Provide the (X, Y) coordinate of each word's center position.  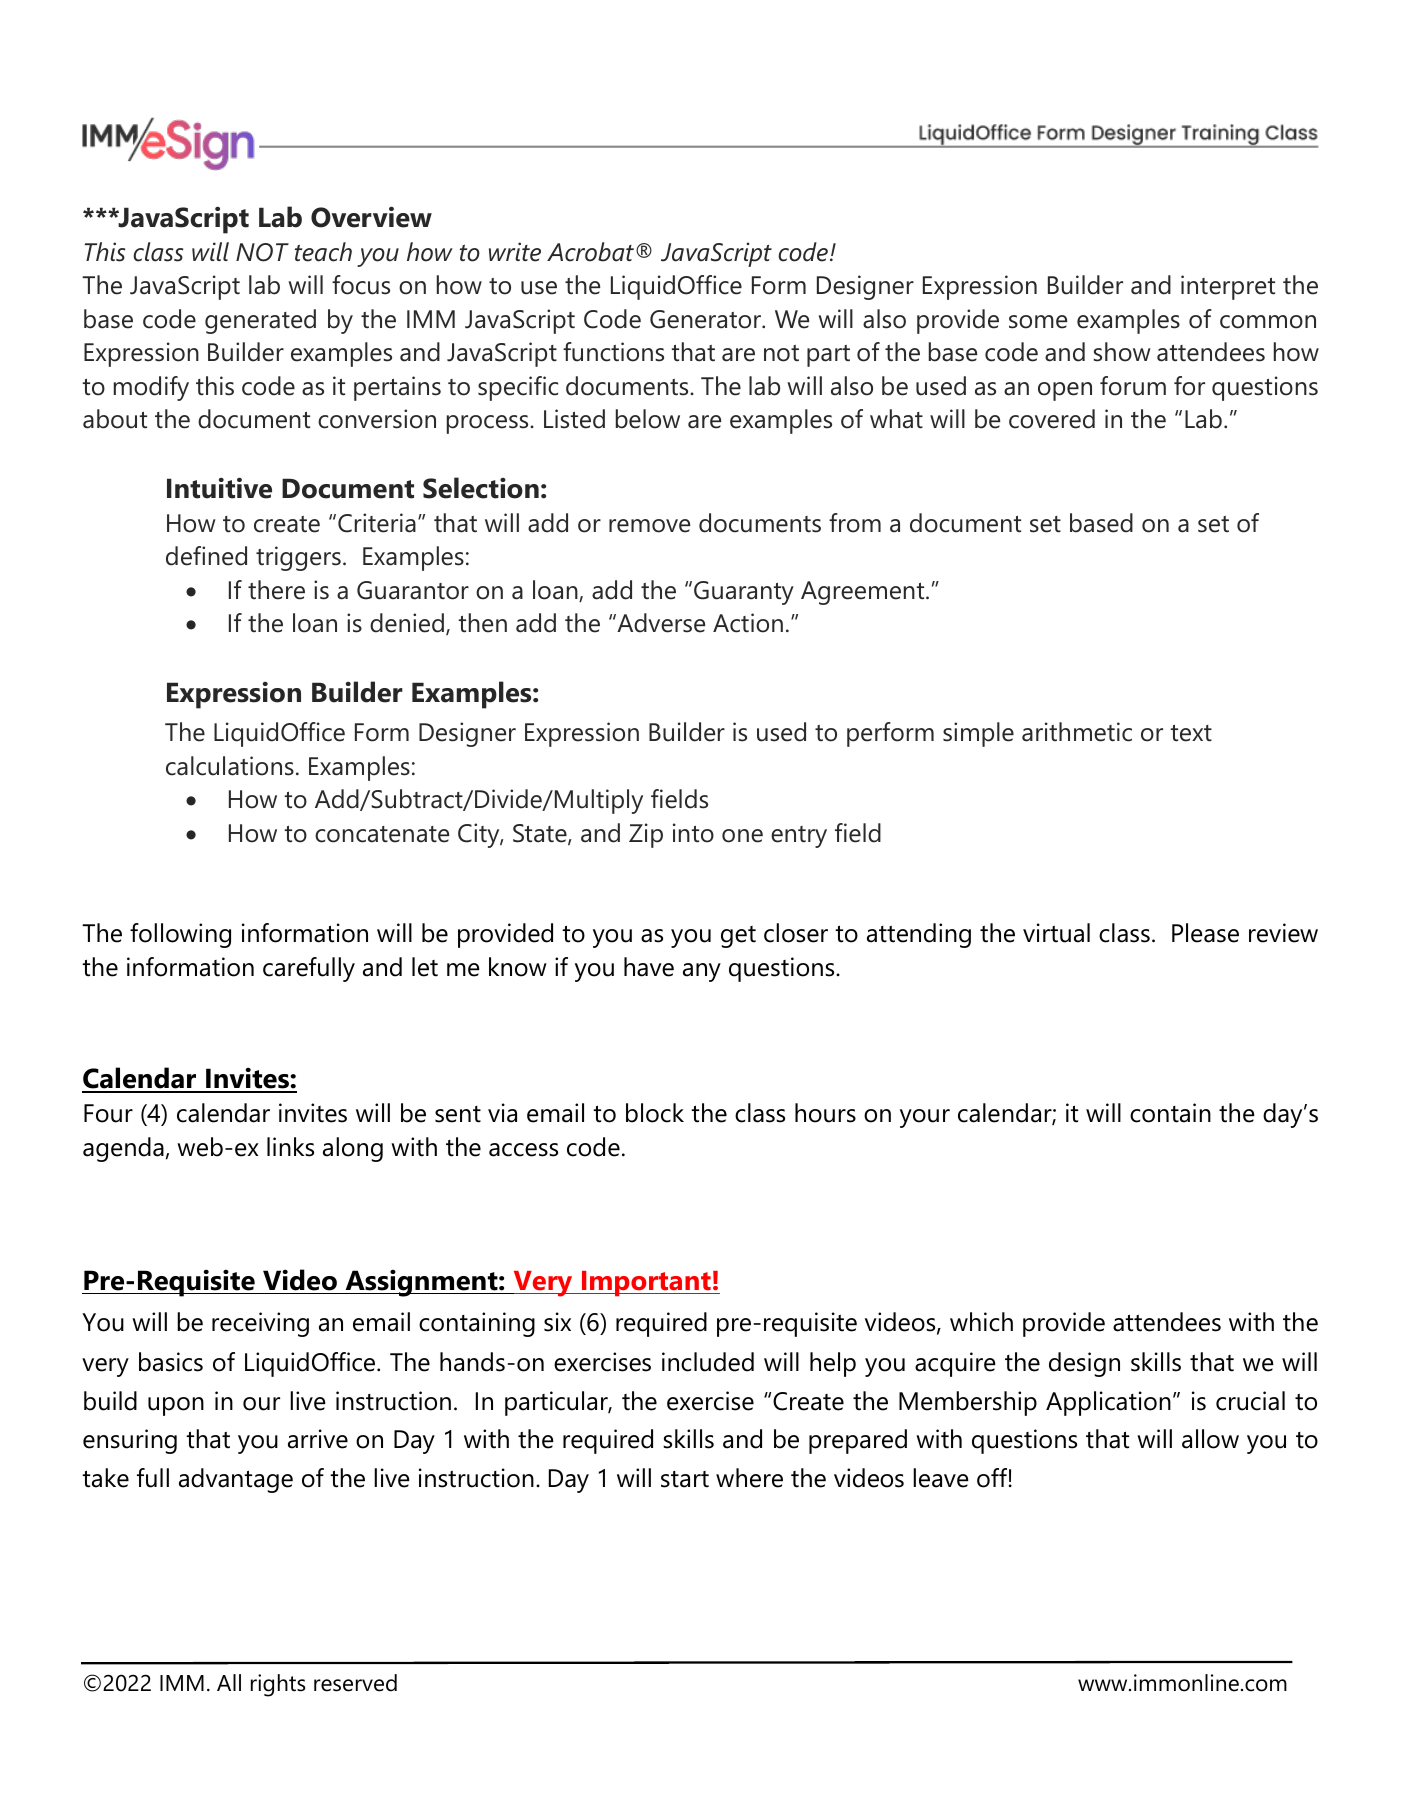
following (180, 935)
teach (323, 252)
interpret (1228, 287)
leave (941, 1478)
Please (1205, 933)
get (738, 937)
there (276, 590)
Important (646, 1284)
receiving (260, 1324)
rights (278, 1685)
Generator (707, 319)
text (1191, 733)
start (685, 1479)
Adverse (660, 623)
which (981, 1322)
